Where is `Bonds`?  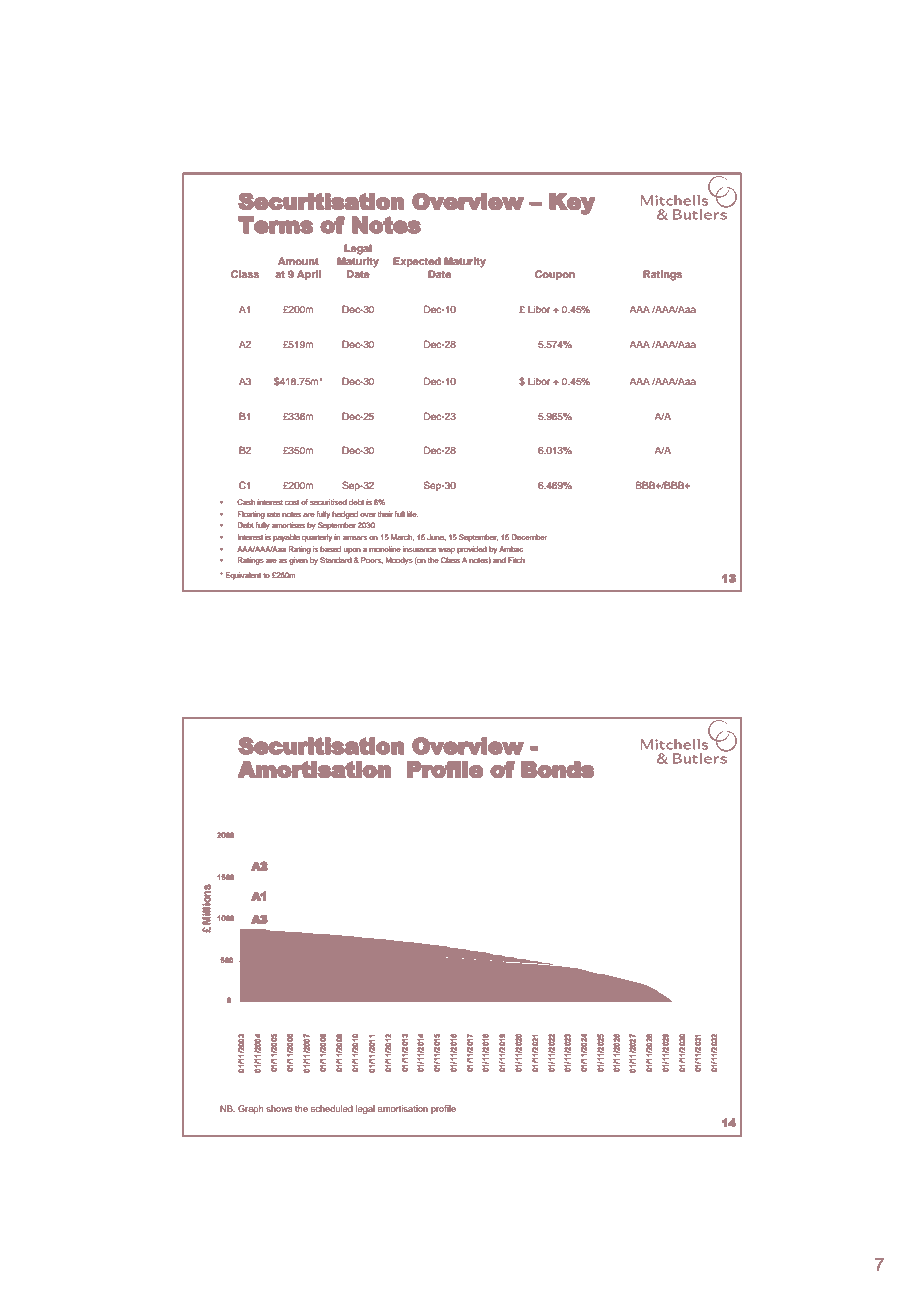 Bonds is located at coordinates (557, 769).
